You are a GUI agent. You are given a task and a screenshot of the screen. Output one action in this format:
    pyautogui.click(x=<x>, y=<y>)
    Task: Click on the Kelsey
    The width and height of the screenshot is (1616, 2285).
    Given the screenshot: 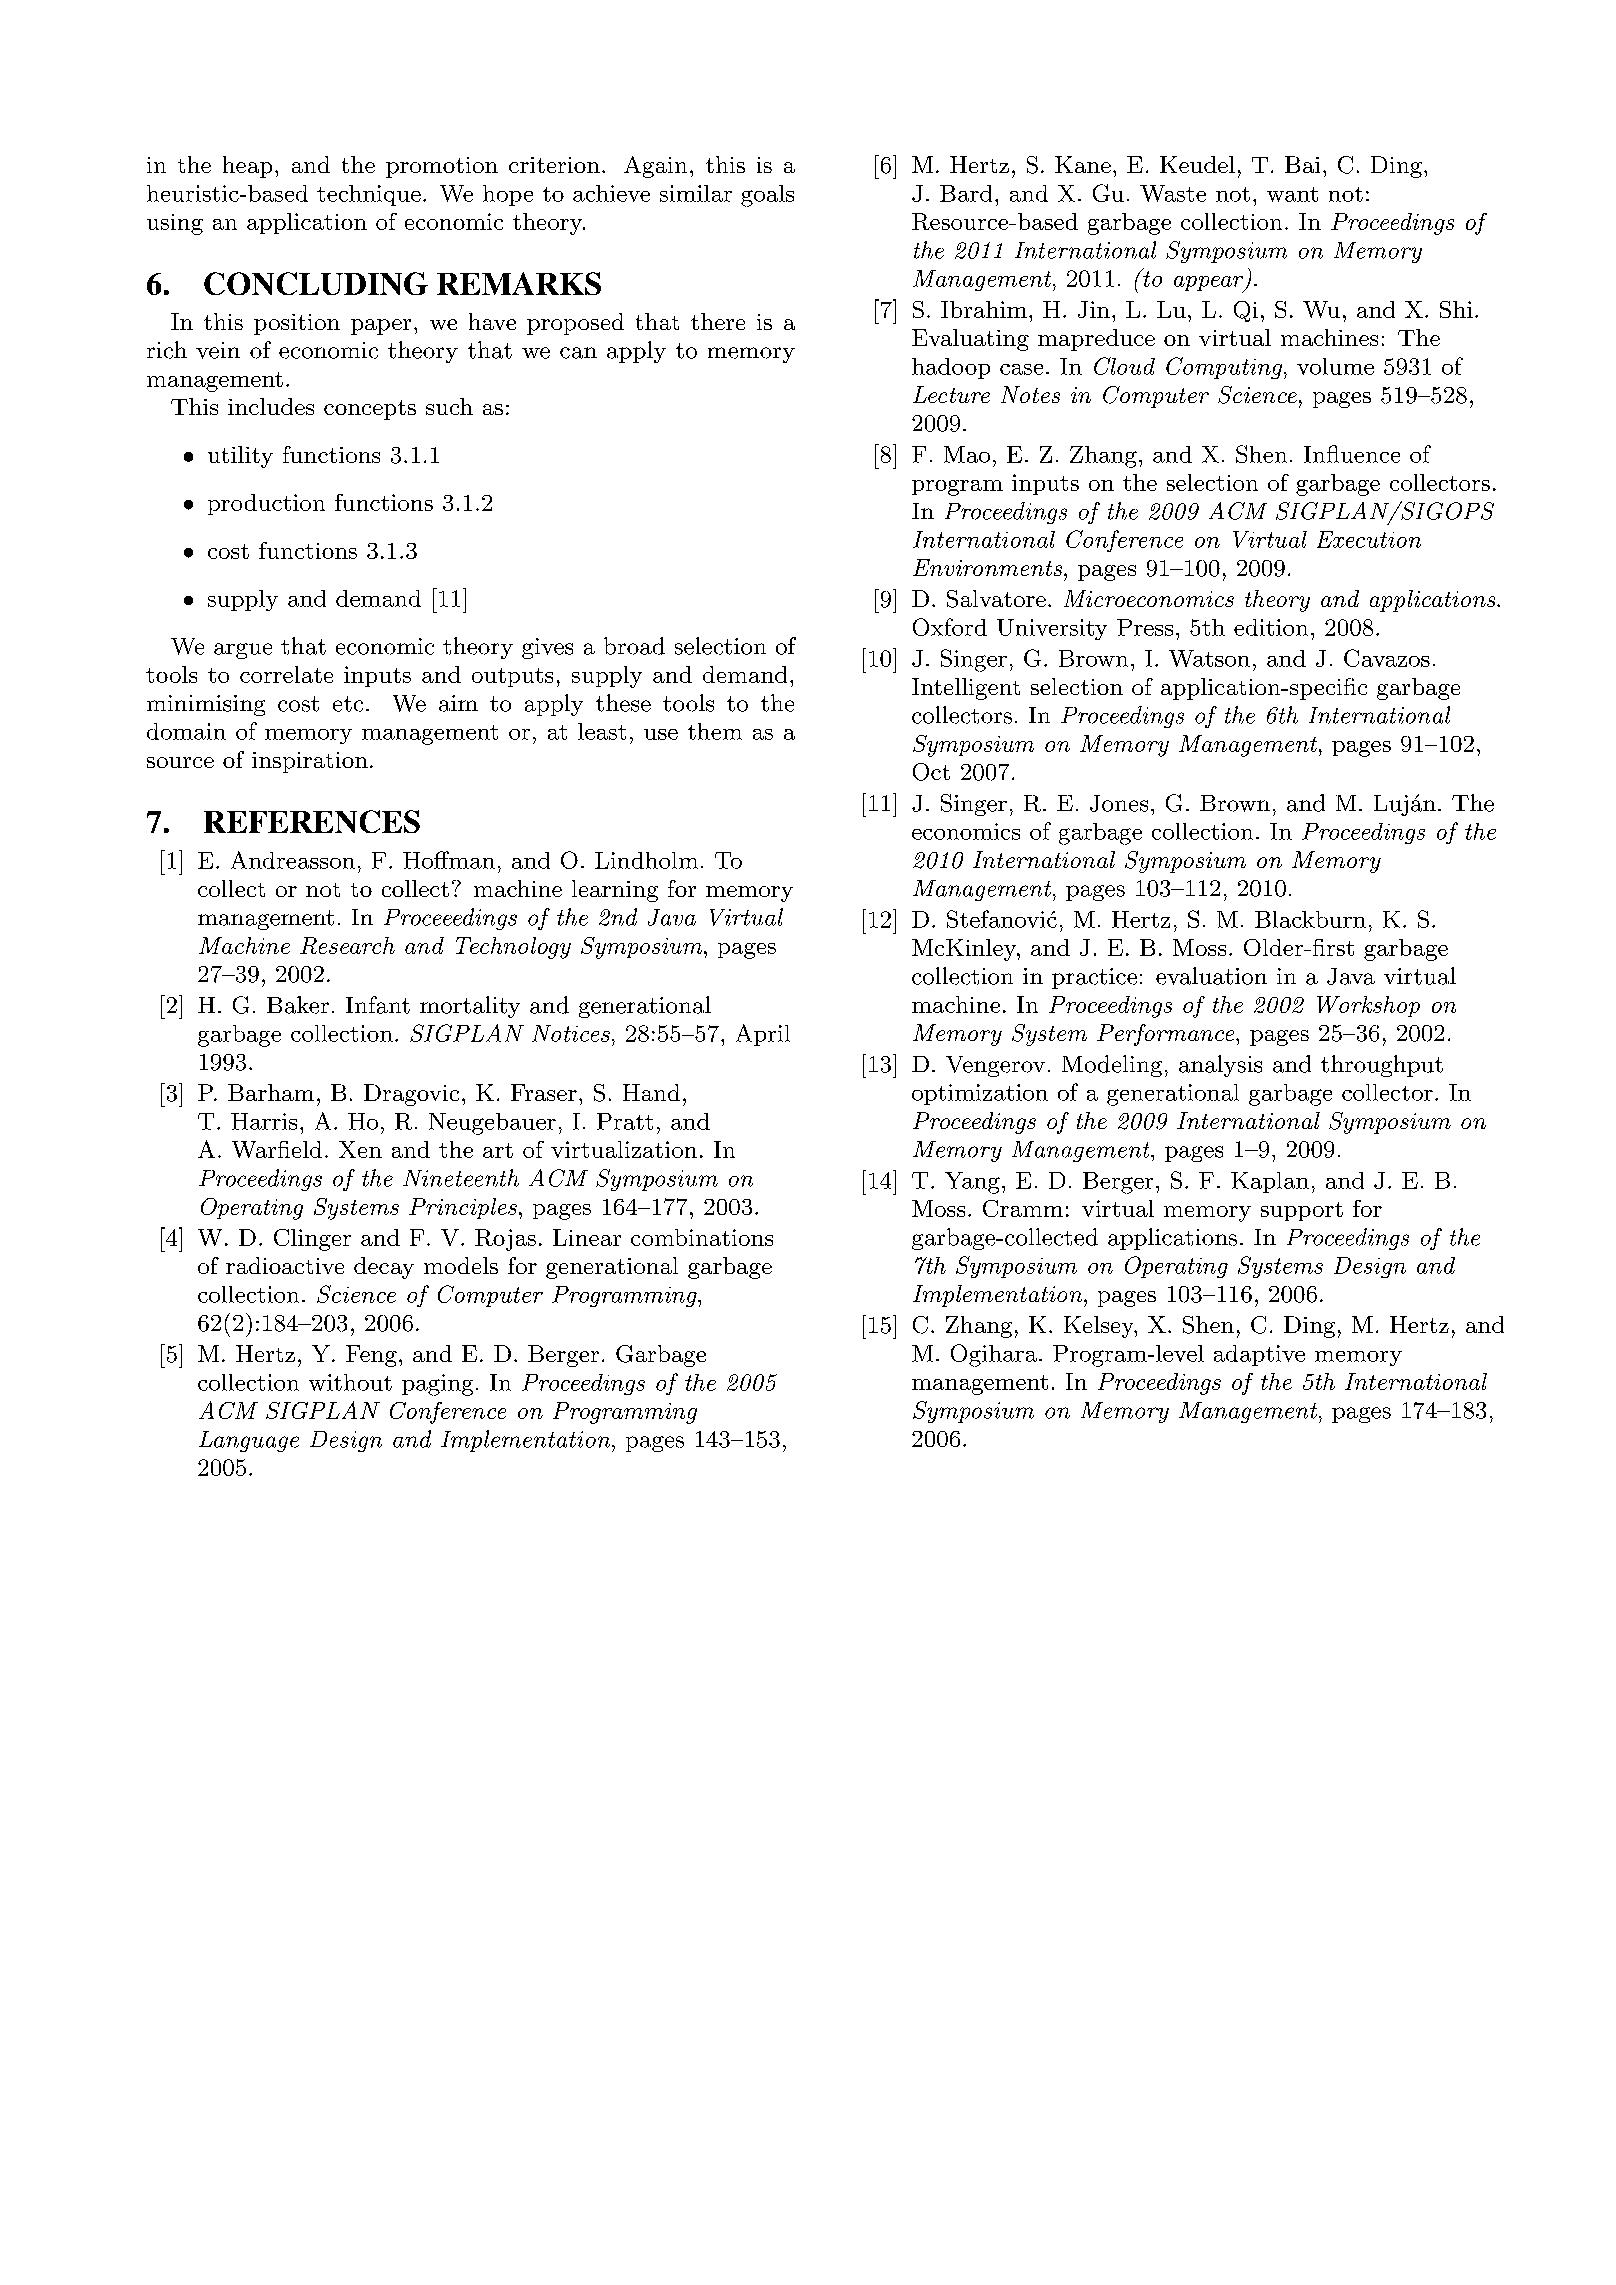 What is the action you would take?
    pyautogui.click(x=1100, y=1327)
